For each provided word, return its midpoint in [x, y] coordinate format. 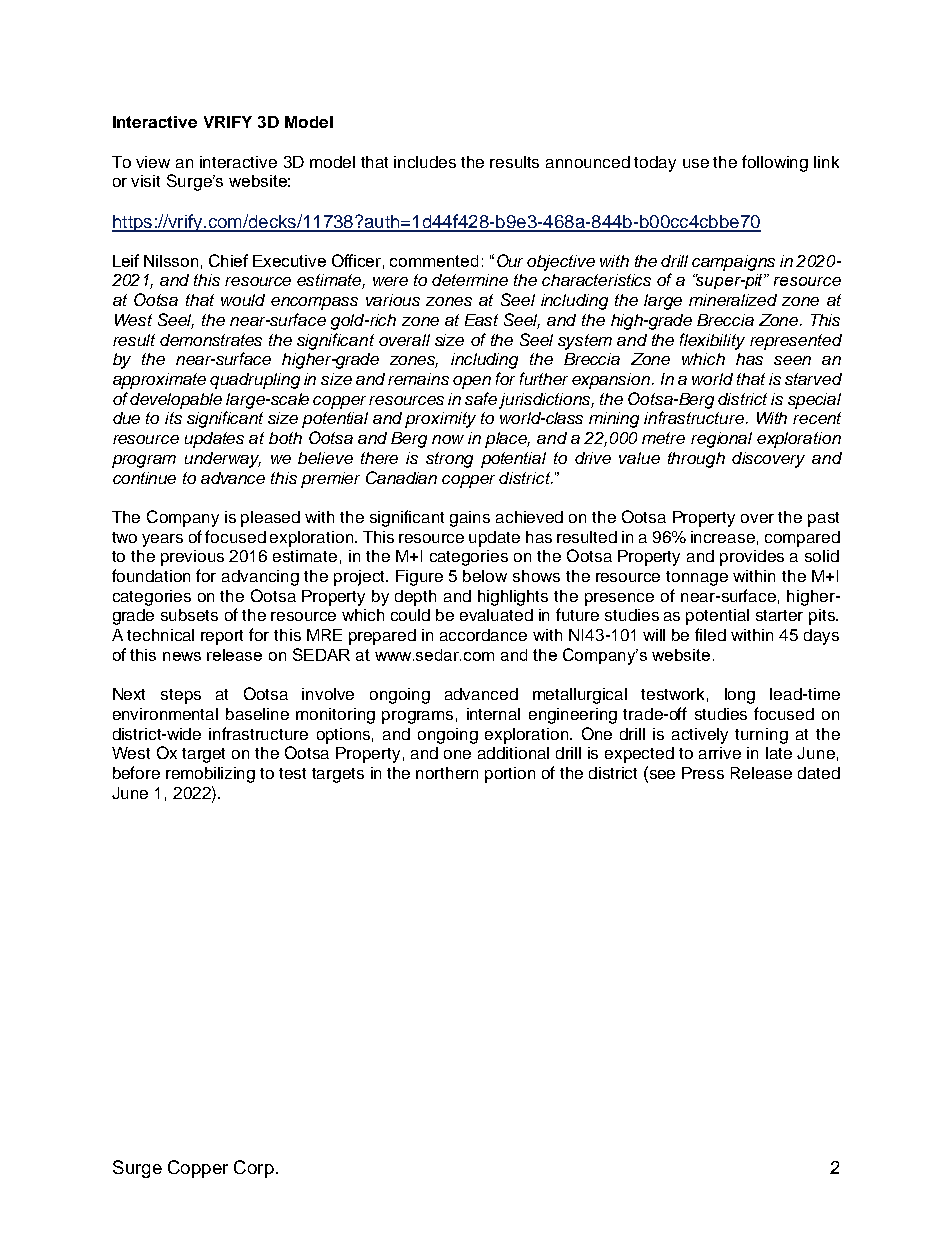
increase [723, 537]
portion [510, 775]
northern [447, 773]
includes [425, 162]
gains [470, 519]
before [136, 772]
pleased [270, 519]
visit [145, 181]
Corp [254, 1169]
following [775, 163]
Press [703, 773]
